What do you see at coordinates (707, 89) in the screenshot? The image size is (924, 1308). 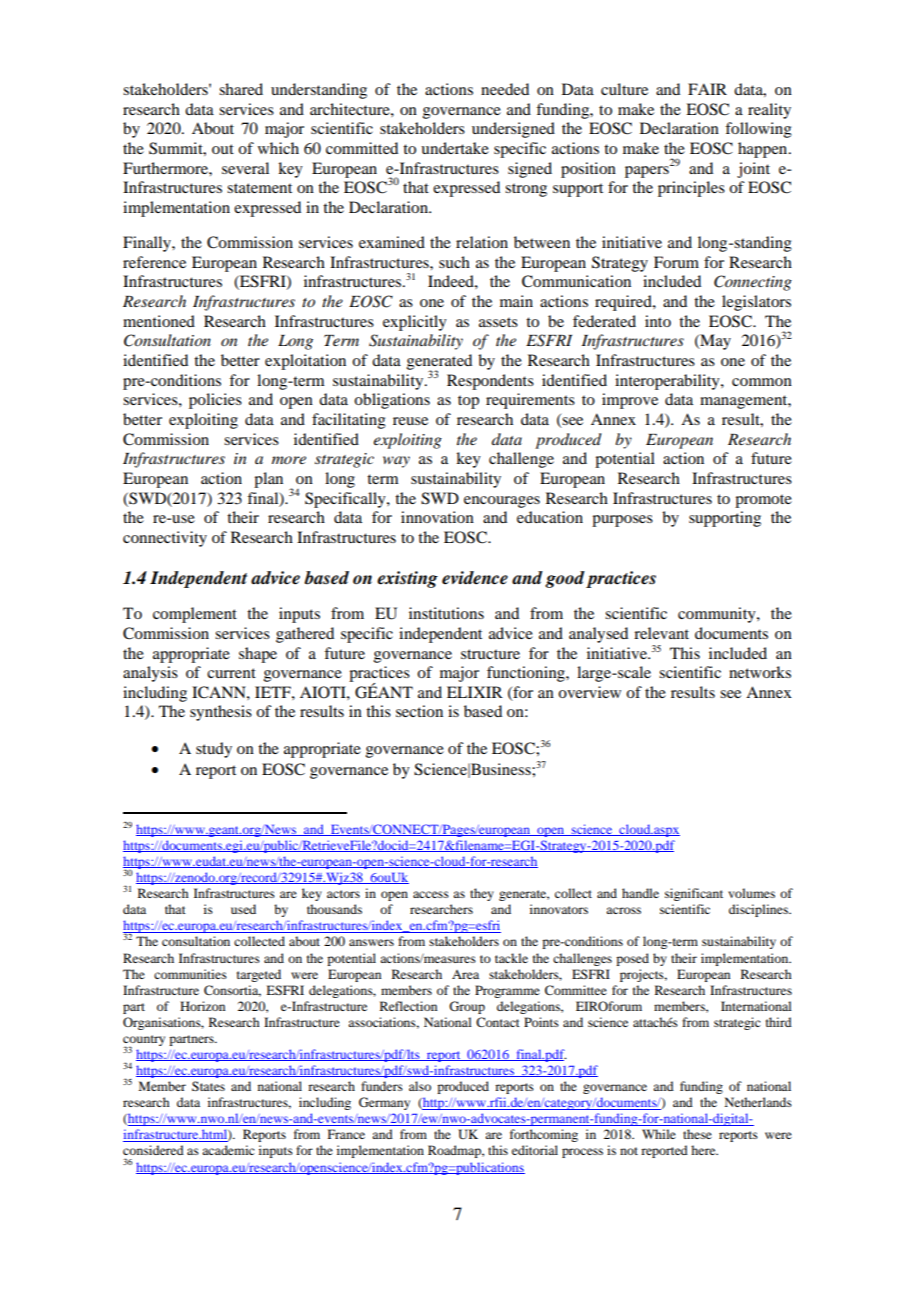 I see `FAIR` at bounding box center [707, 89].
